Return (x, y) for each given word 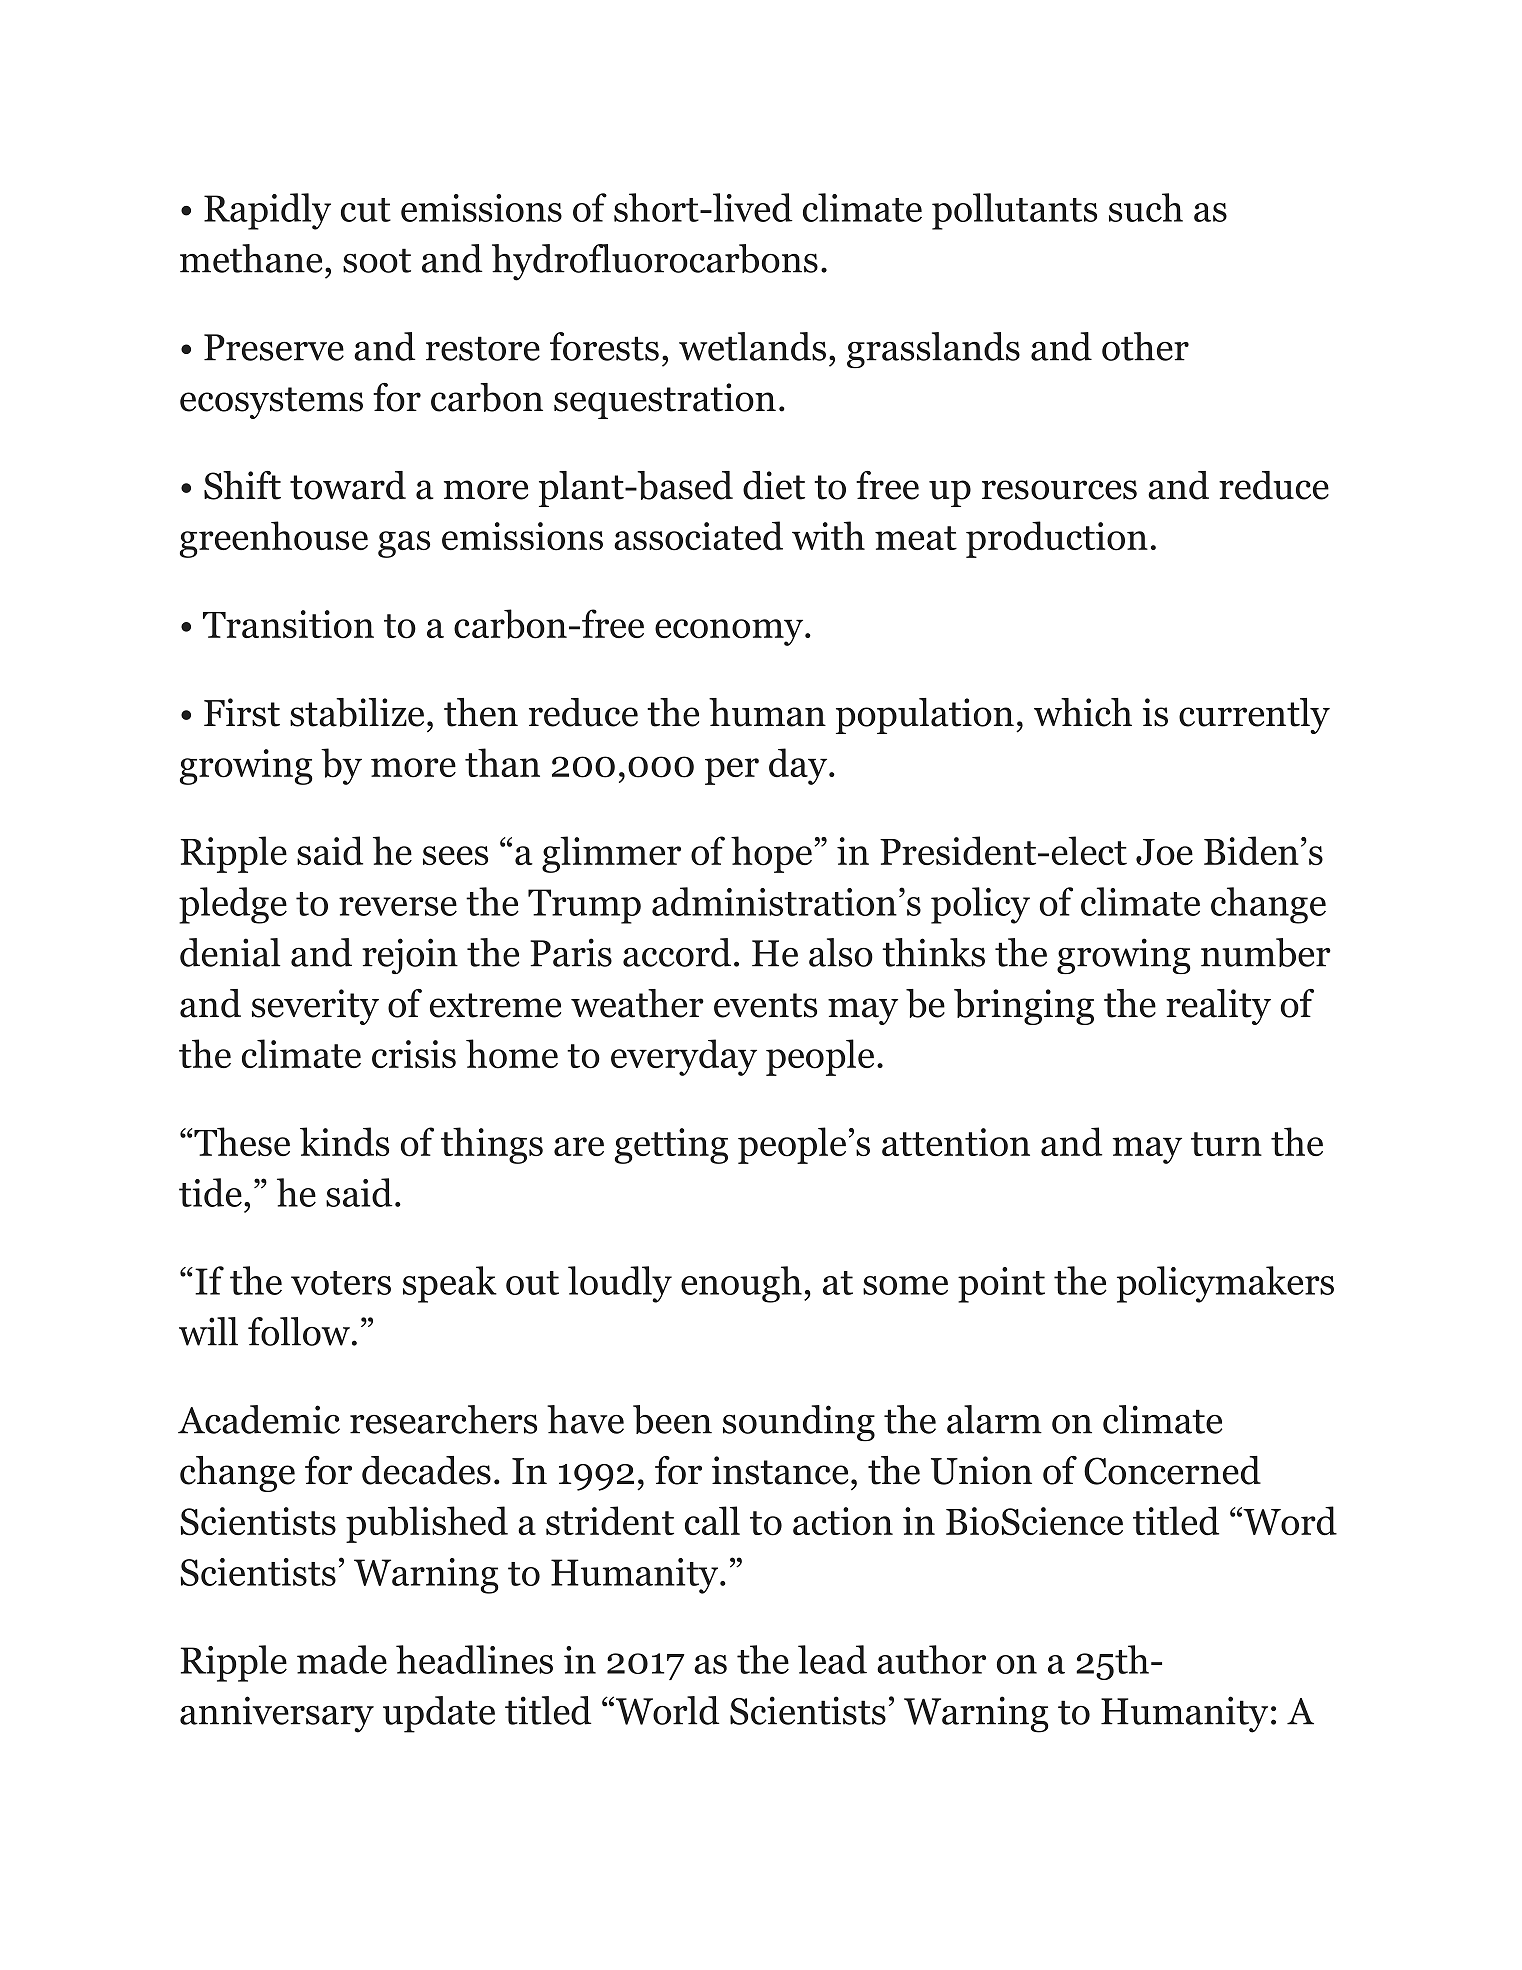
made (342, 1659)
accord (677, 952)
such (1146, 207)
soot (377, 260)
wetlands (752, 346)
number (1266, 952)
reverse (398, 906)
